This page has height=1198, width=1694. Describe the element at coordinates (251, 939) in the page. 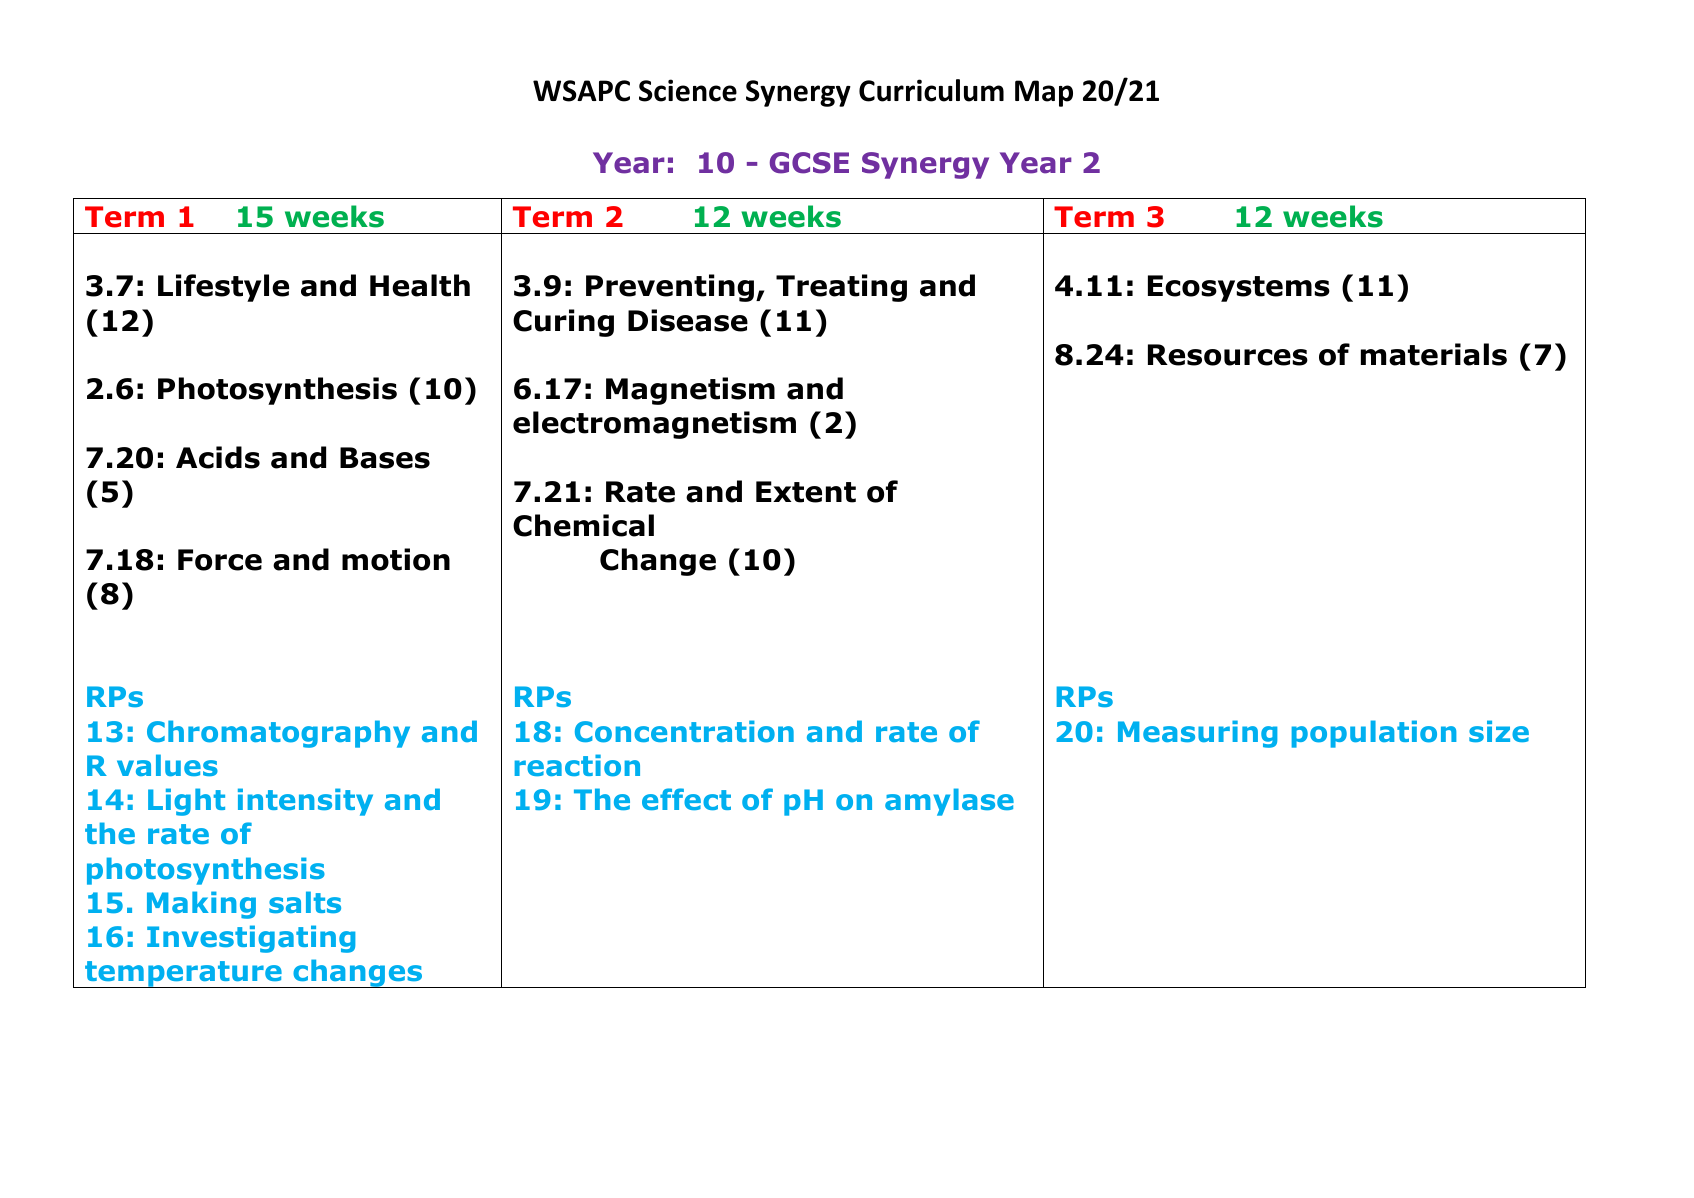

I see `Investigating` at that location.
